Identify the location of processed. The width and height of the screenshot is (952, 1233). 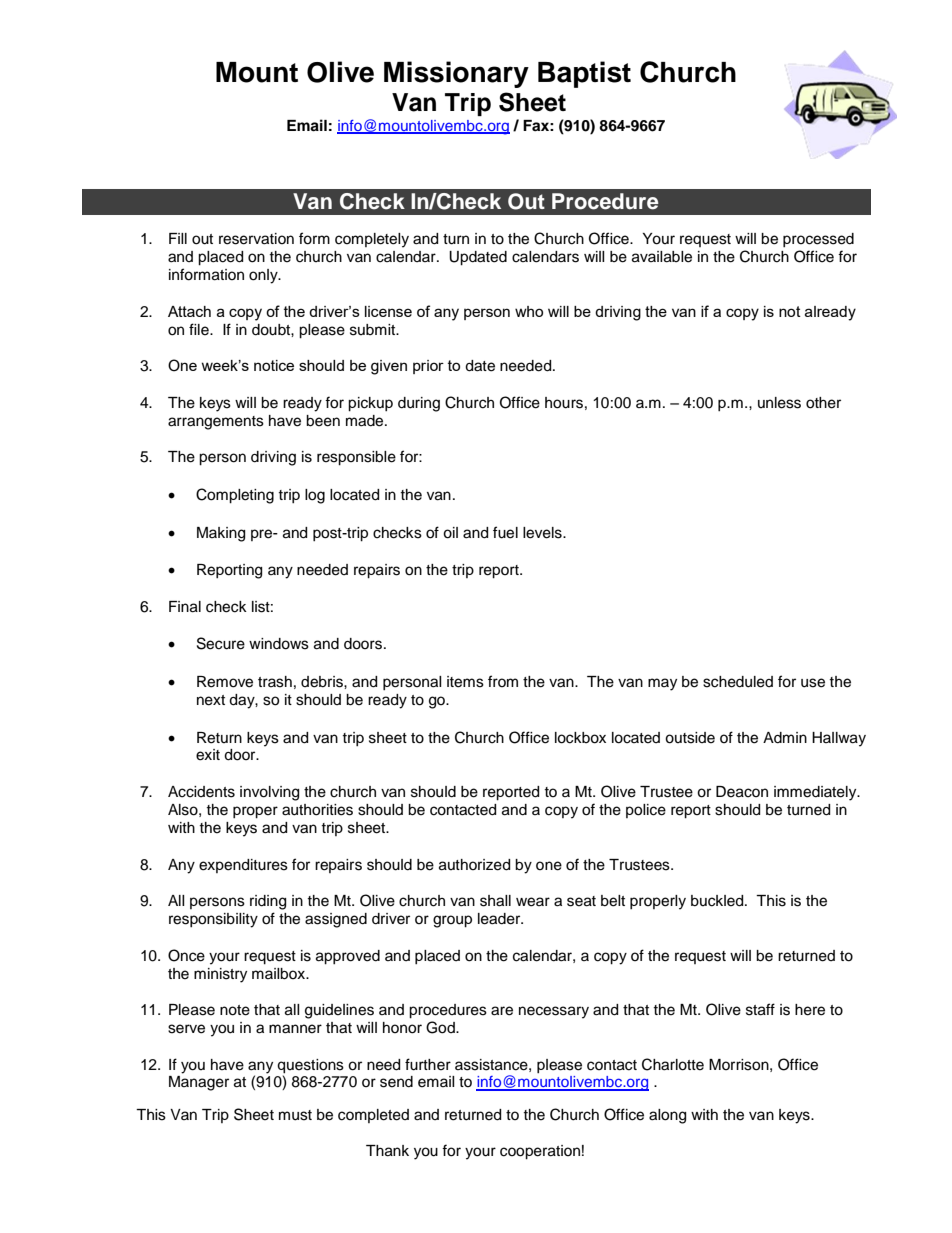
(818, 240).
